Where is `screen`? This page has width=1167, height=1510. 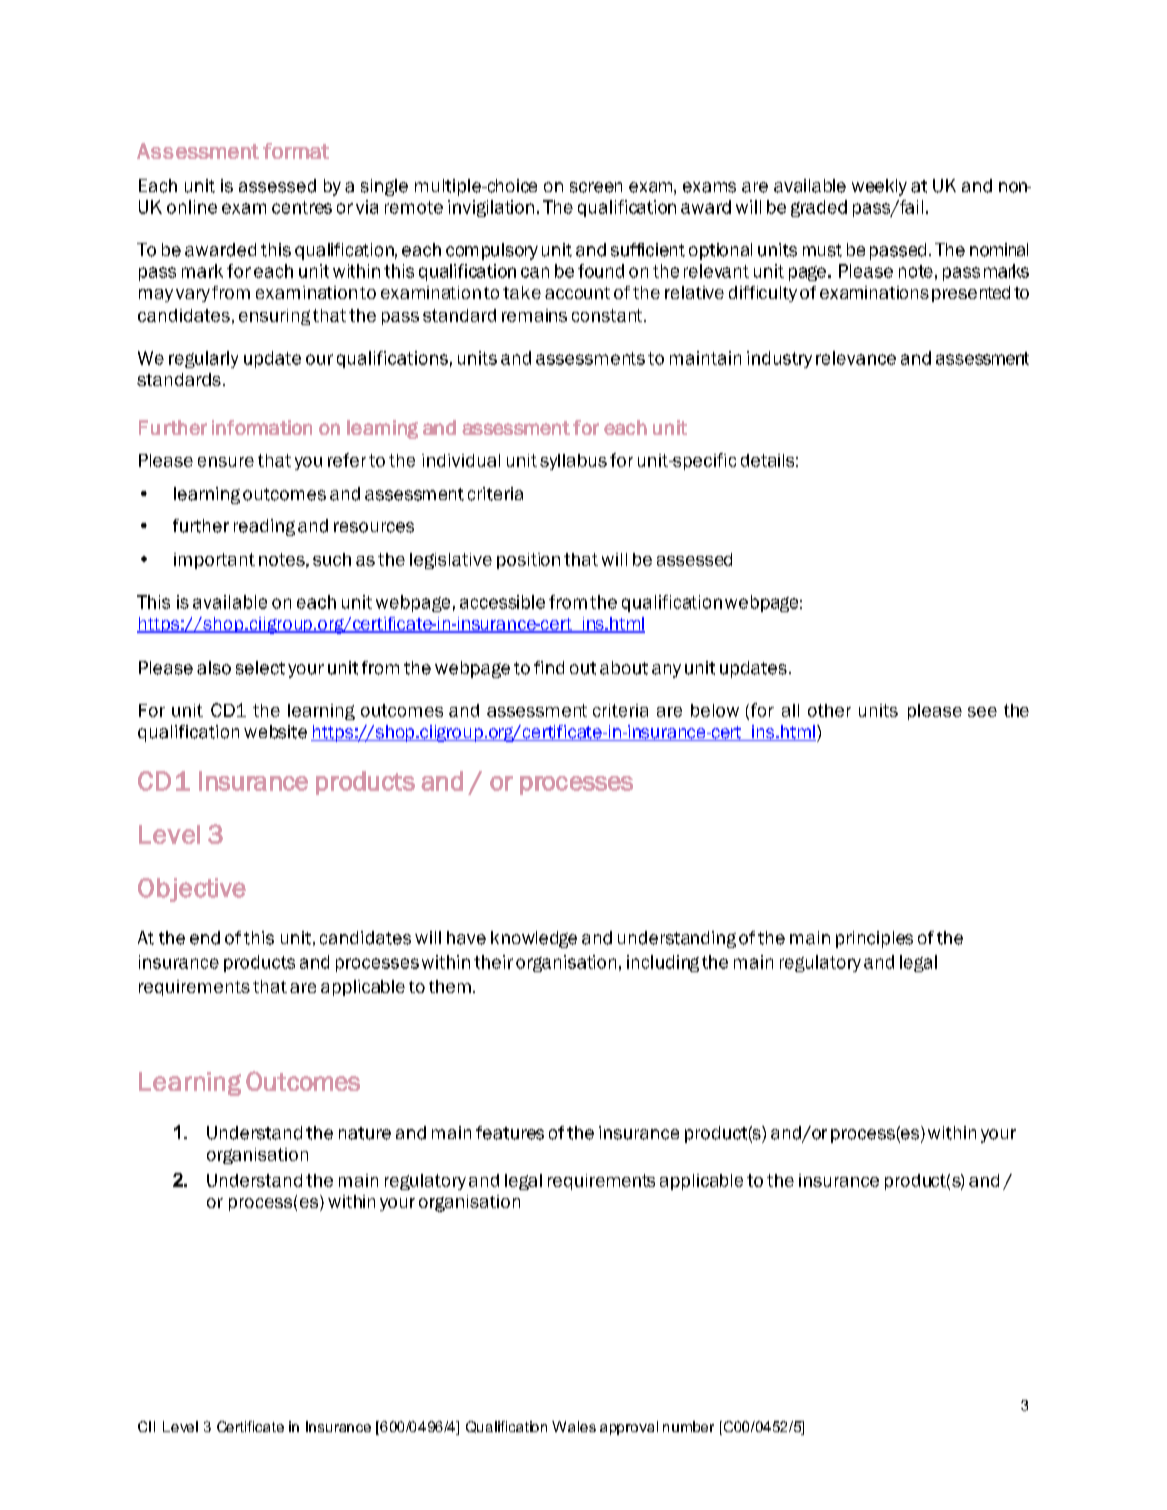 screen is located at coordinates (596, 187).
